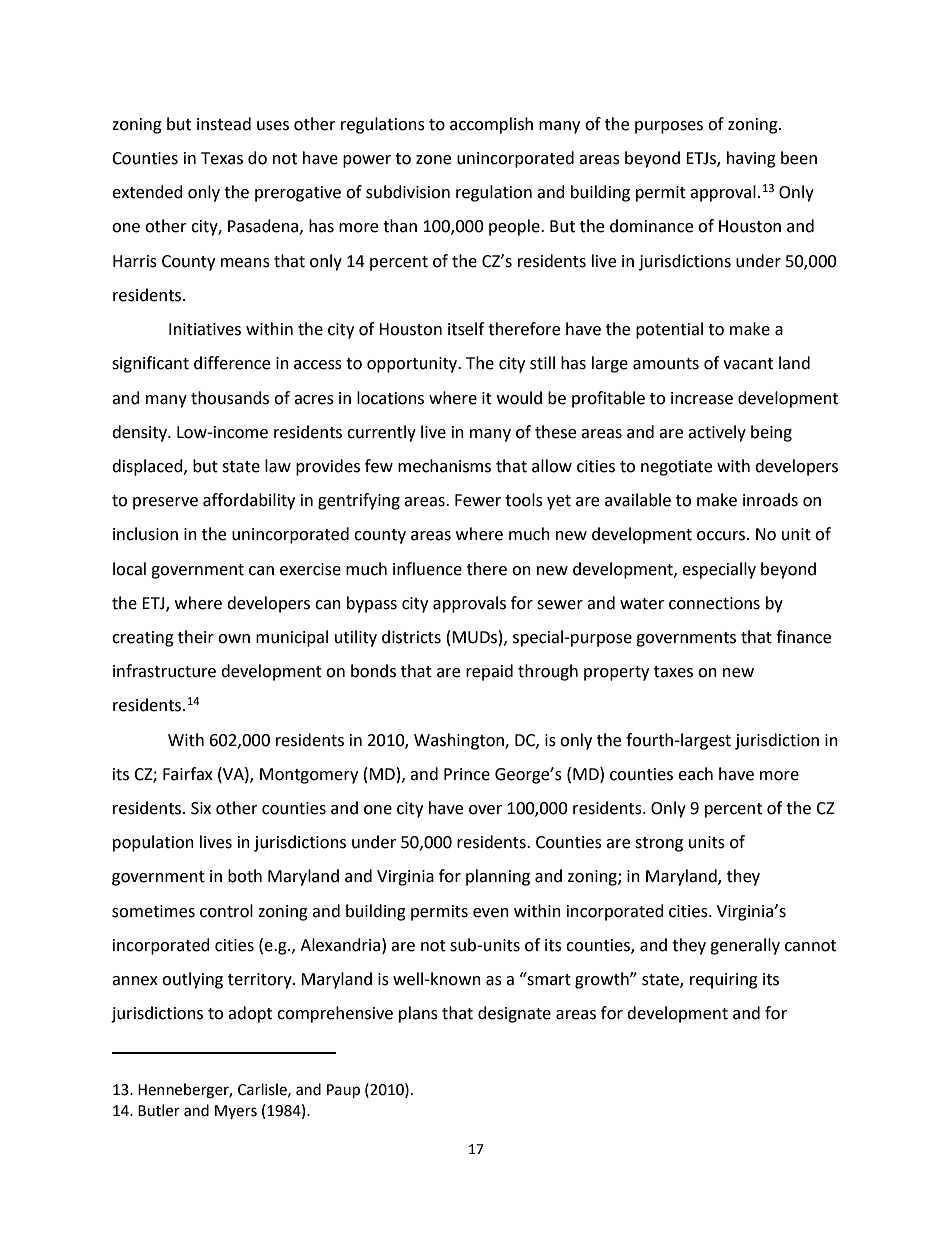  Describe the element at coordinates (411, 637) in the page. I see `districts` at that location.
